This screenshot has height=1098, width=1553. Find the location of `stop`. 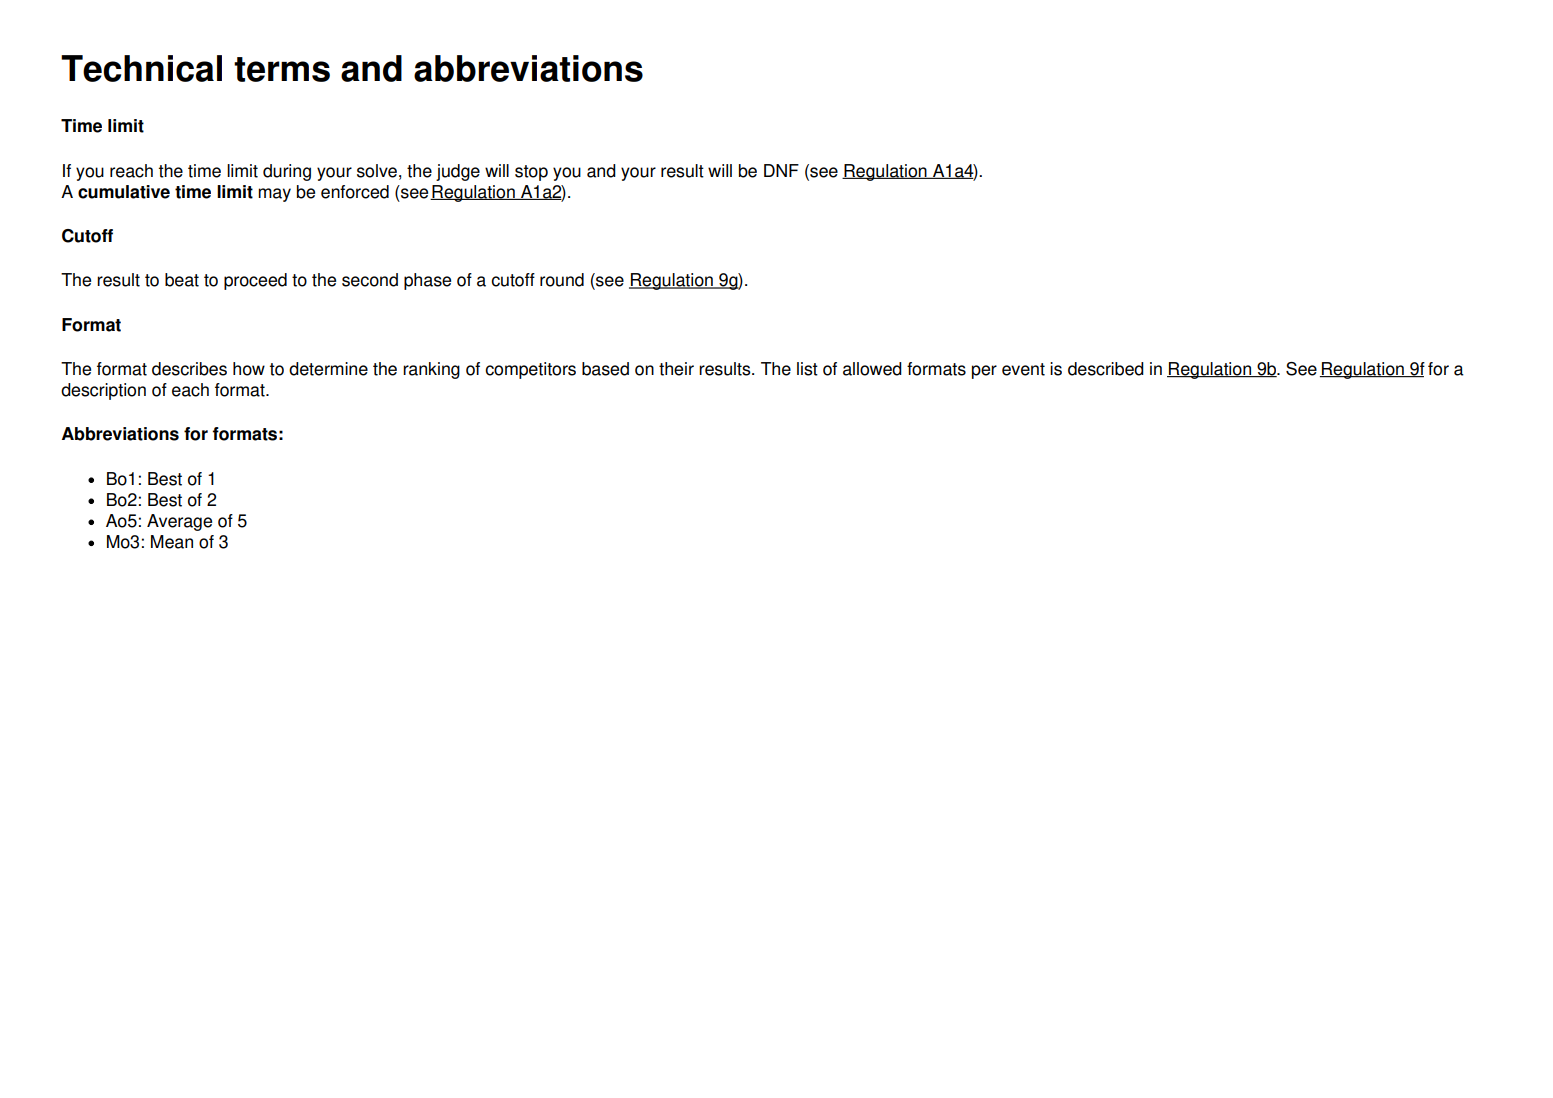

stop is located at coordinates (531, 173).
